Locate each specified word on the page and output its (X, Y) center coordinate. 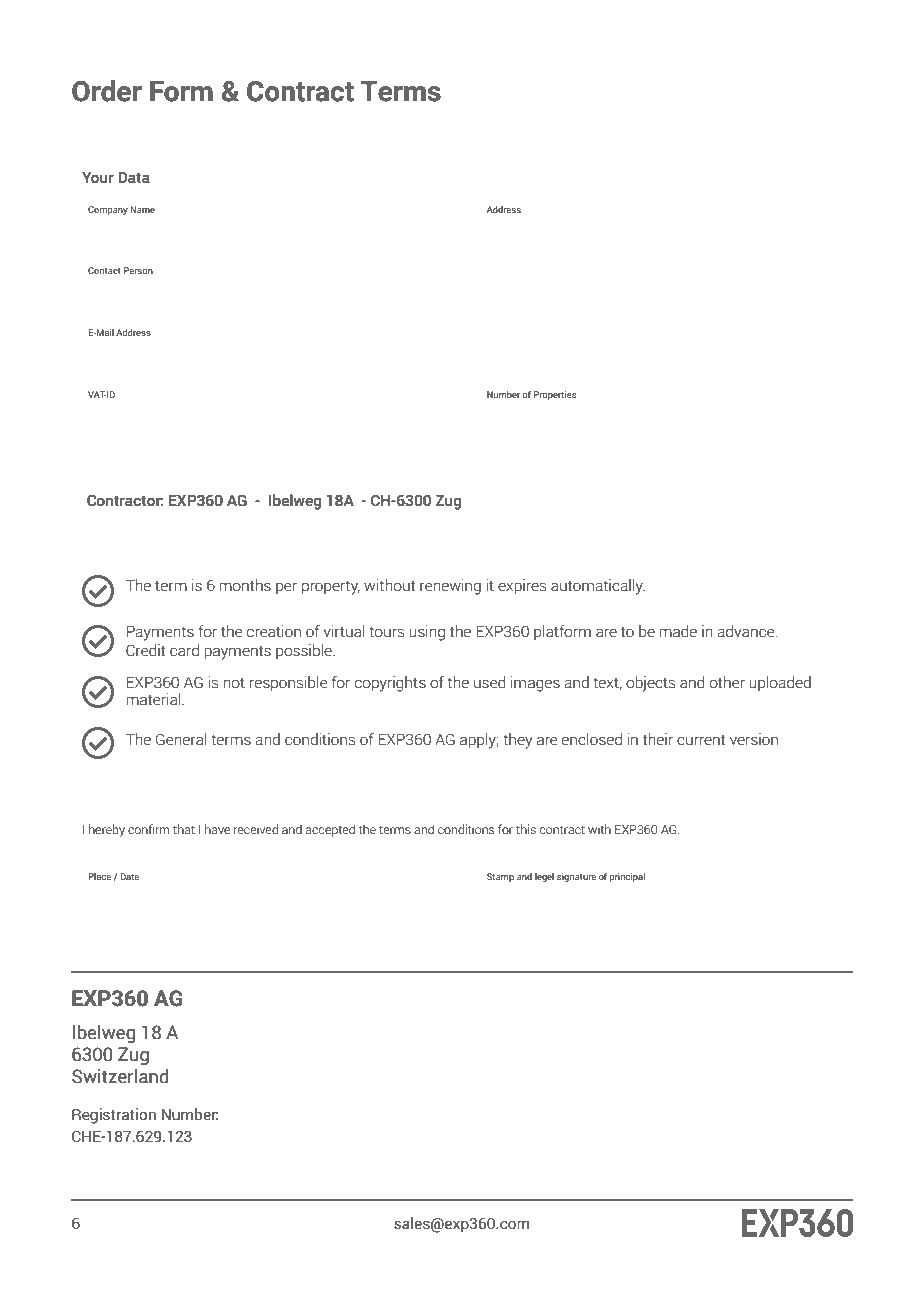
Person (138, 270)
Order (107, 91)
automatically (598, 587)
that (184, 829)
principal (627, 877)
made (678, 631)
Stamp (500, 877)
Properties (555, 395)
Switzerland (120, 1076)
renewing (450, 587)
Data (134, 178)
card (184, 650)
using (427, 633)
